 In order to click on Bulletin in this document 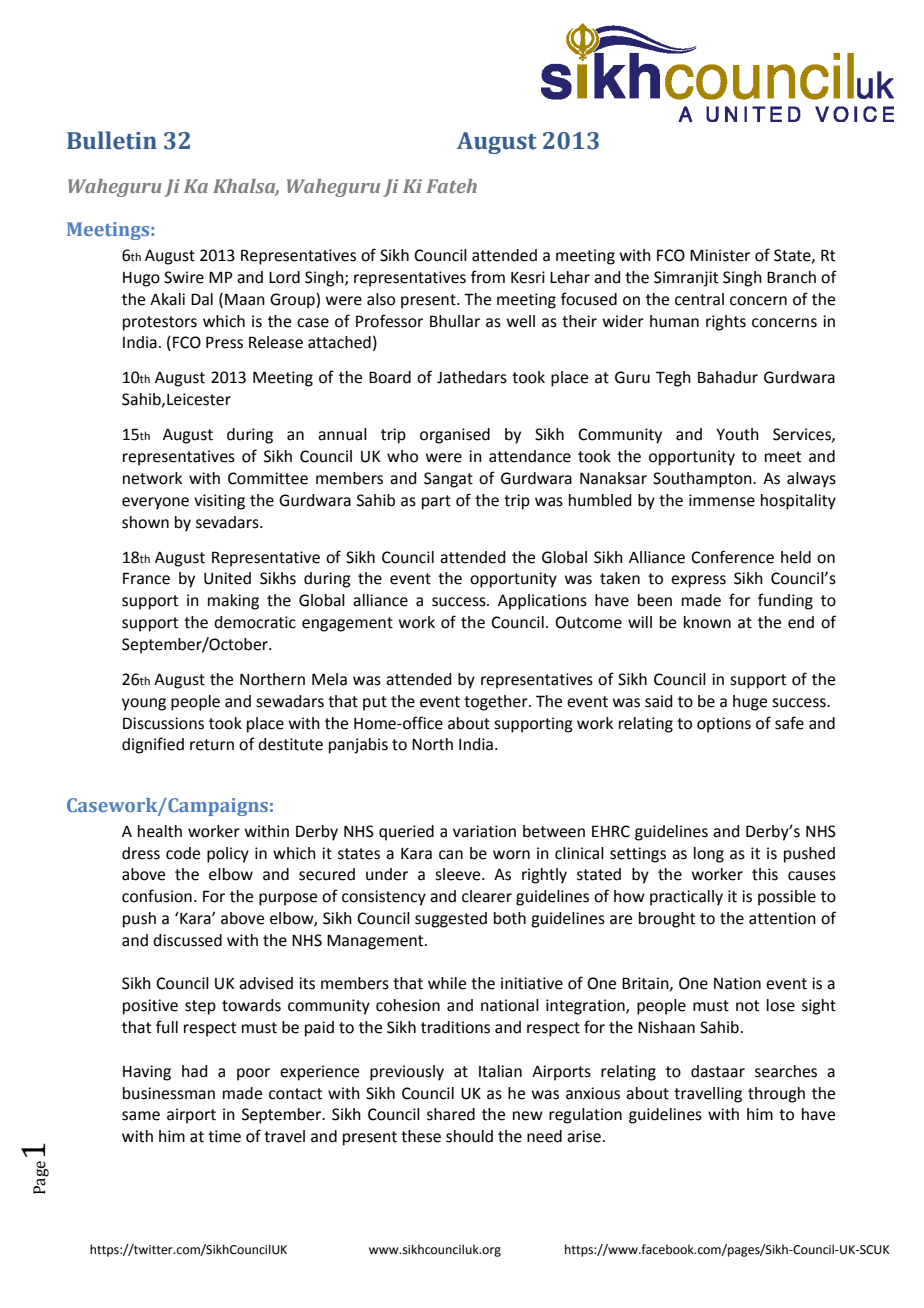, I will do `click(112, 140)`.
